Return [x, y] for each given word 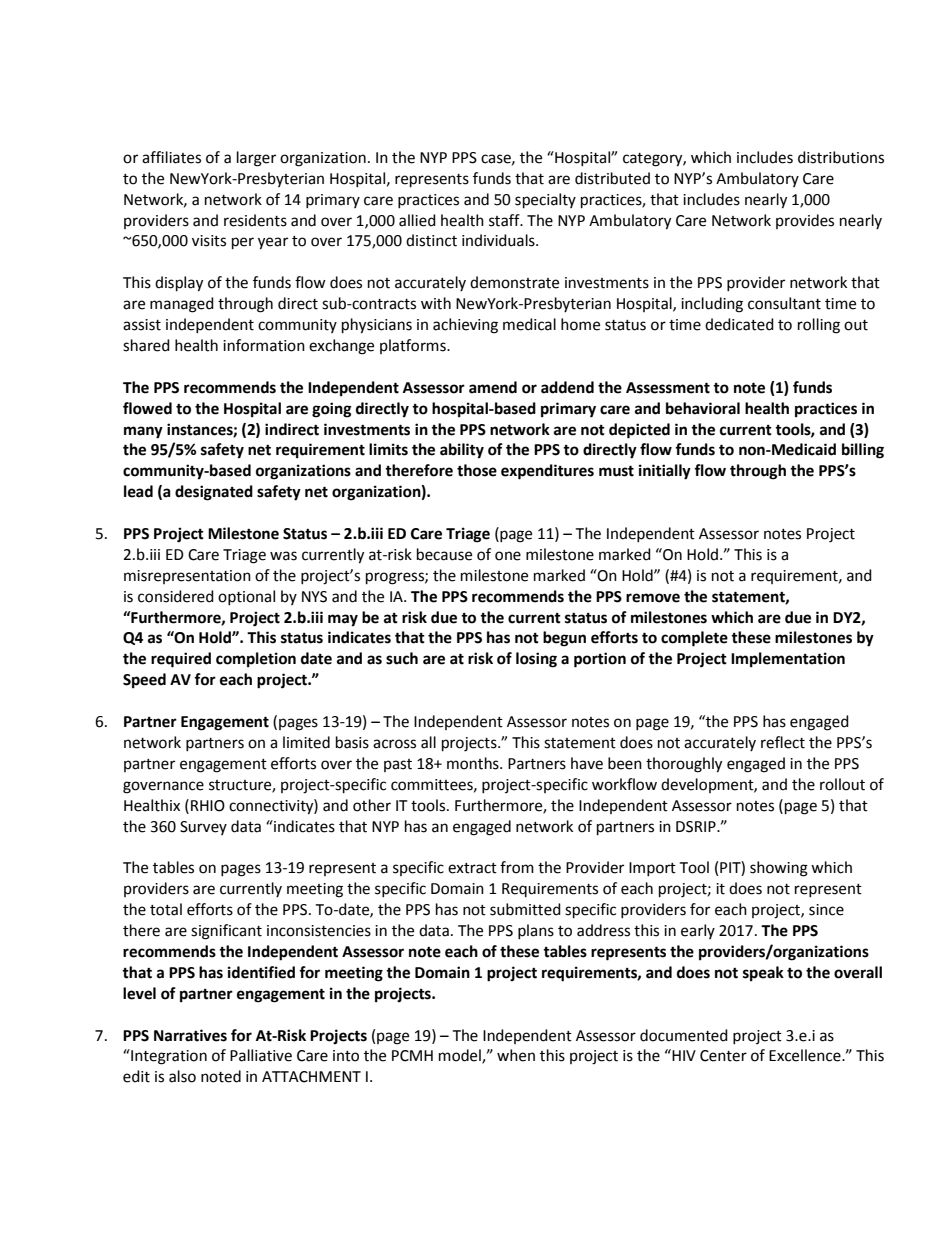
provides [805, 221]
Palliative [261, 1055]
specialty [545, 201]
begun [564, 639]
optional [246, 597]
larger [256, 159]
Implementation [788, 660]
